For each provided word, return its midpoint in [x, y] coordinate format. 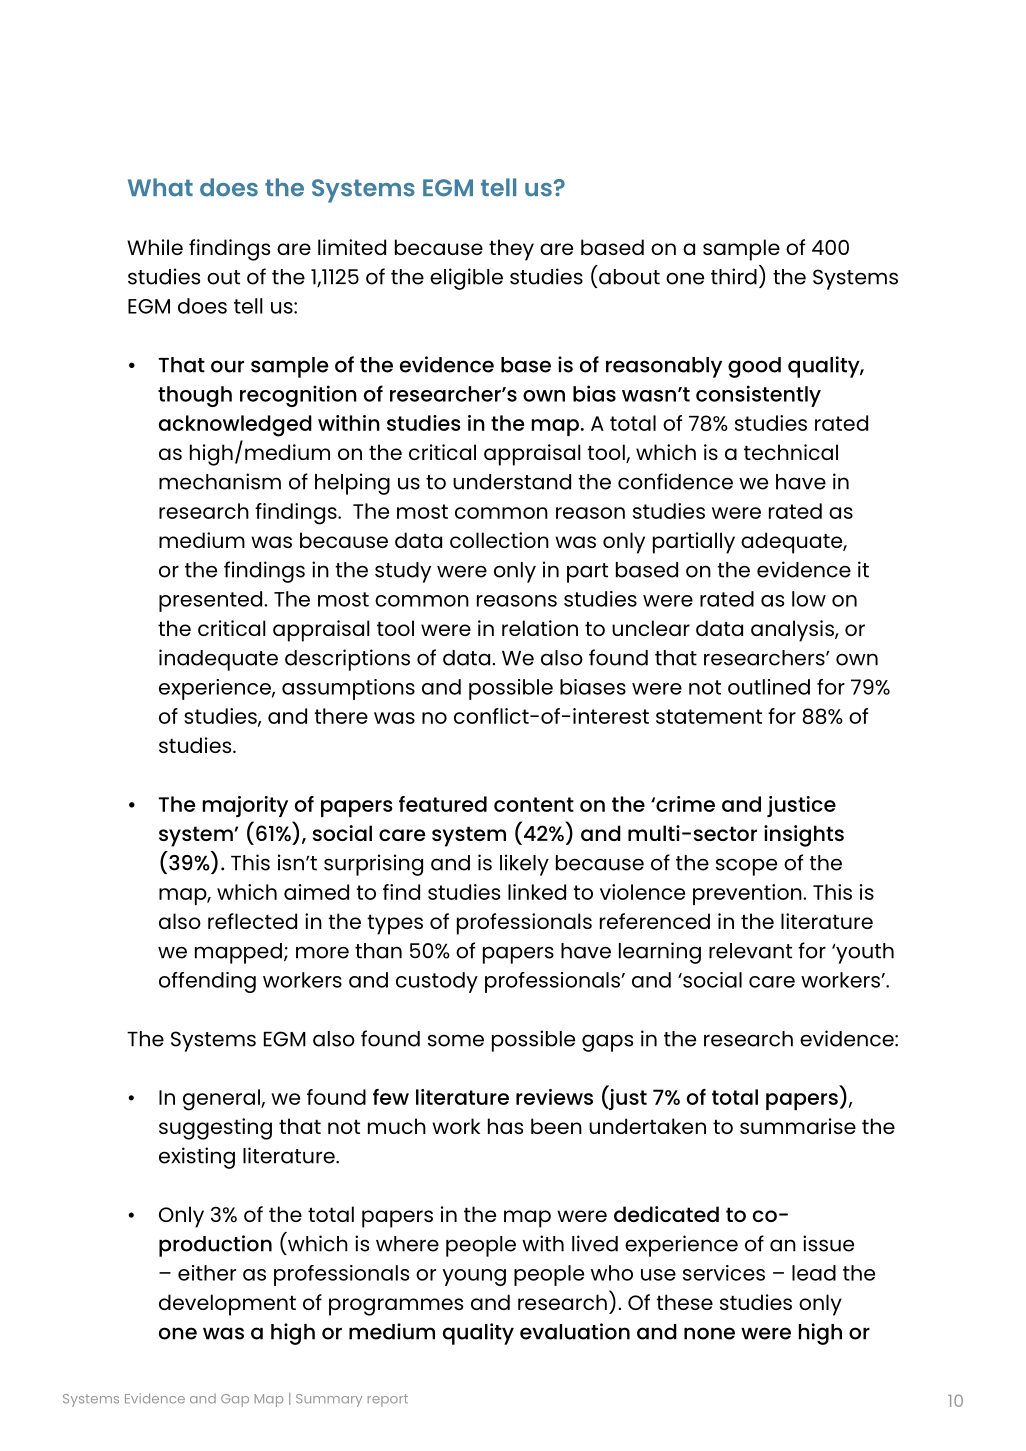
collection [499, 540]
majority [245, 806]
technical [791, 452]
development [227, 1305]
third [734, 276]
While [155, 247]
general [222, 1100]
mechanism [220, 481]
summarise [798, 1126]
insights [804, 836]
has [505, 1126]
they [511, 250]
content [534, 804]
